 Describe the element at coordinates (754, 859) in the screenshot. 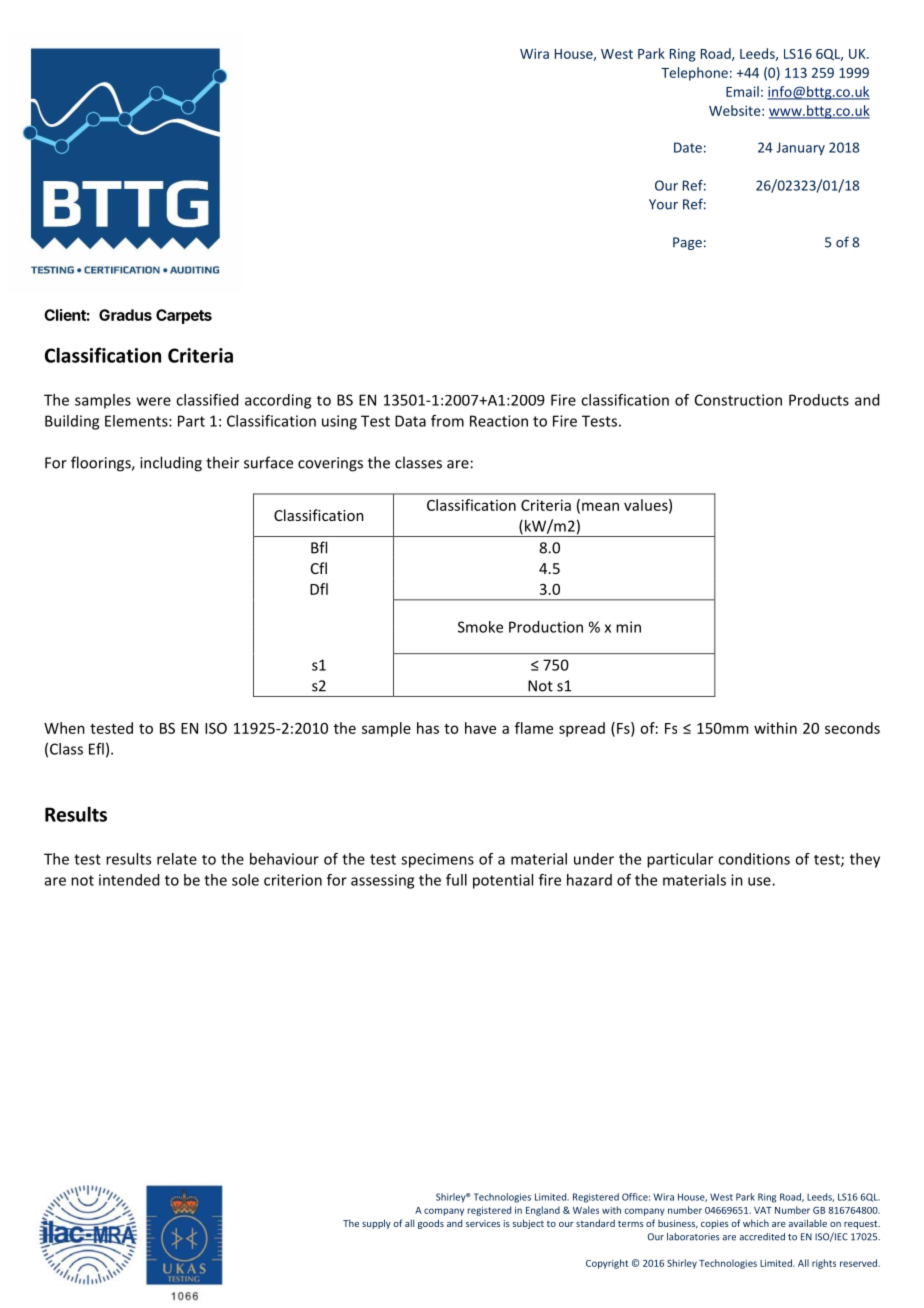

I see `conditions` at that location.
